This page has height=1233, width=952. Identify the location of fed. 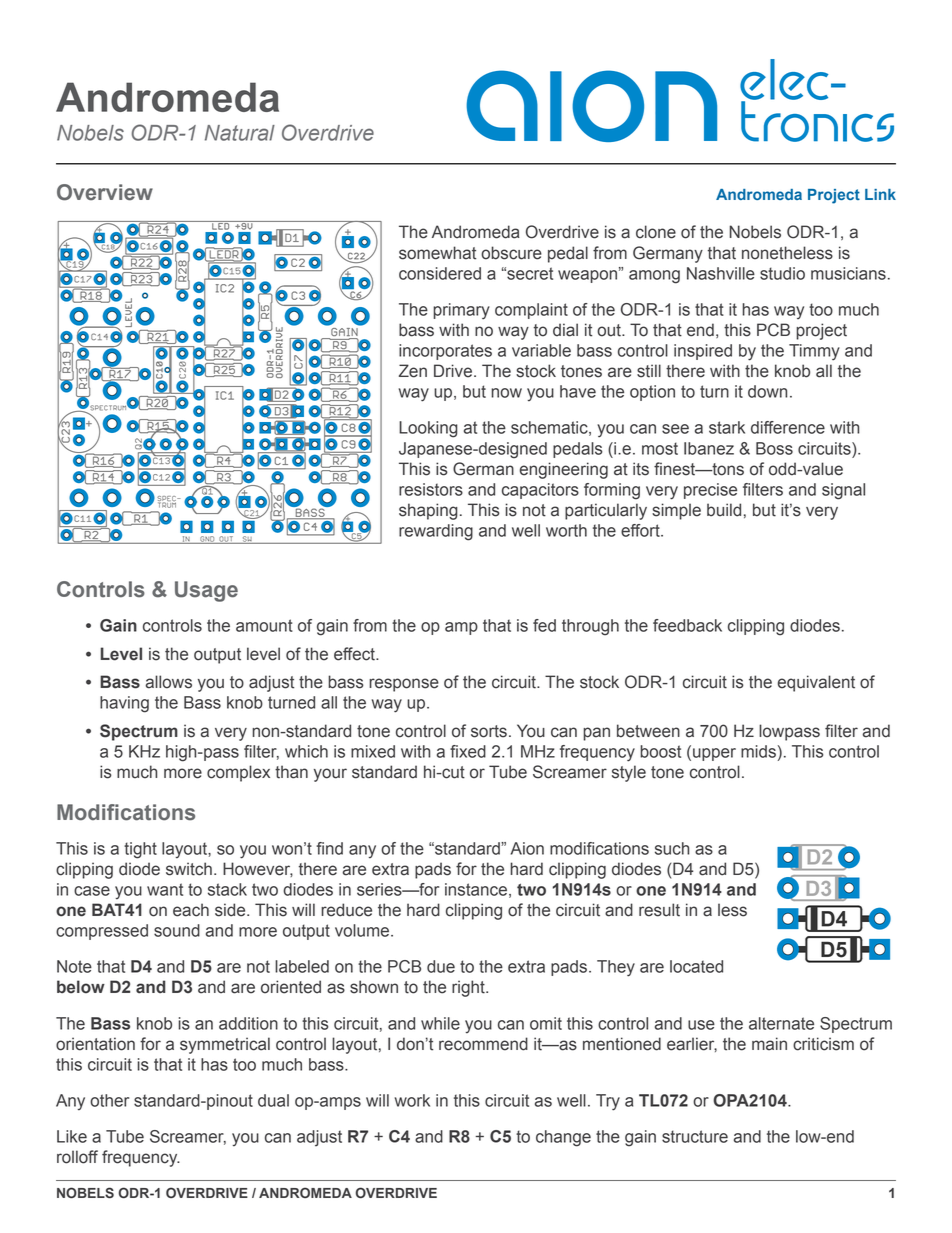
(544, 625).
